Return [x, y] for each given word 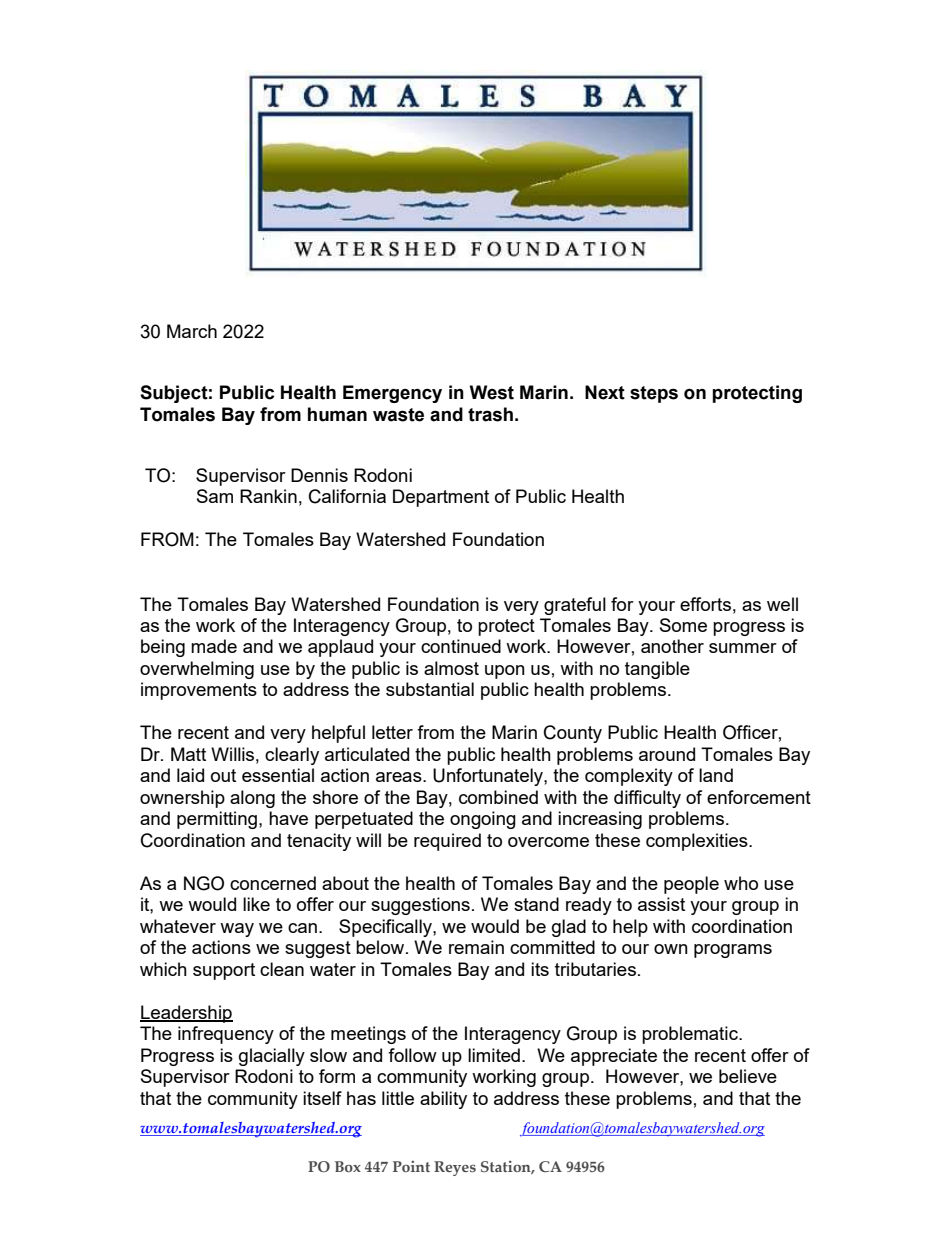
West [492, 392]
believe [748, 1076]
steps [654, 394]
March [192, 331]
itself [322, 1098]
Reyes [455, 1168]
